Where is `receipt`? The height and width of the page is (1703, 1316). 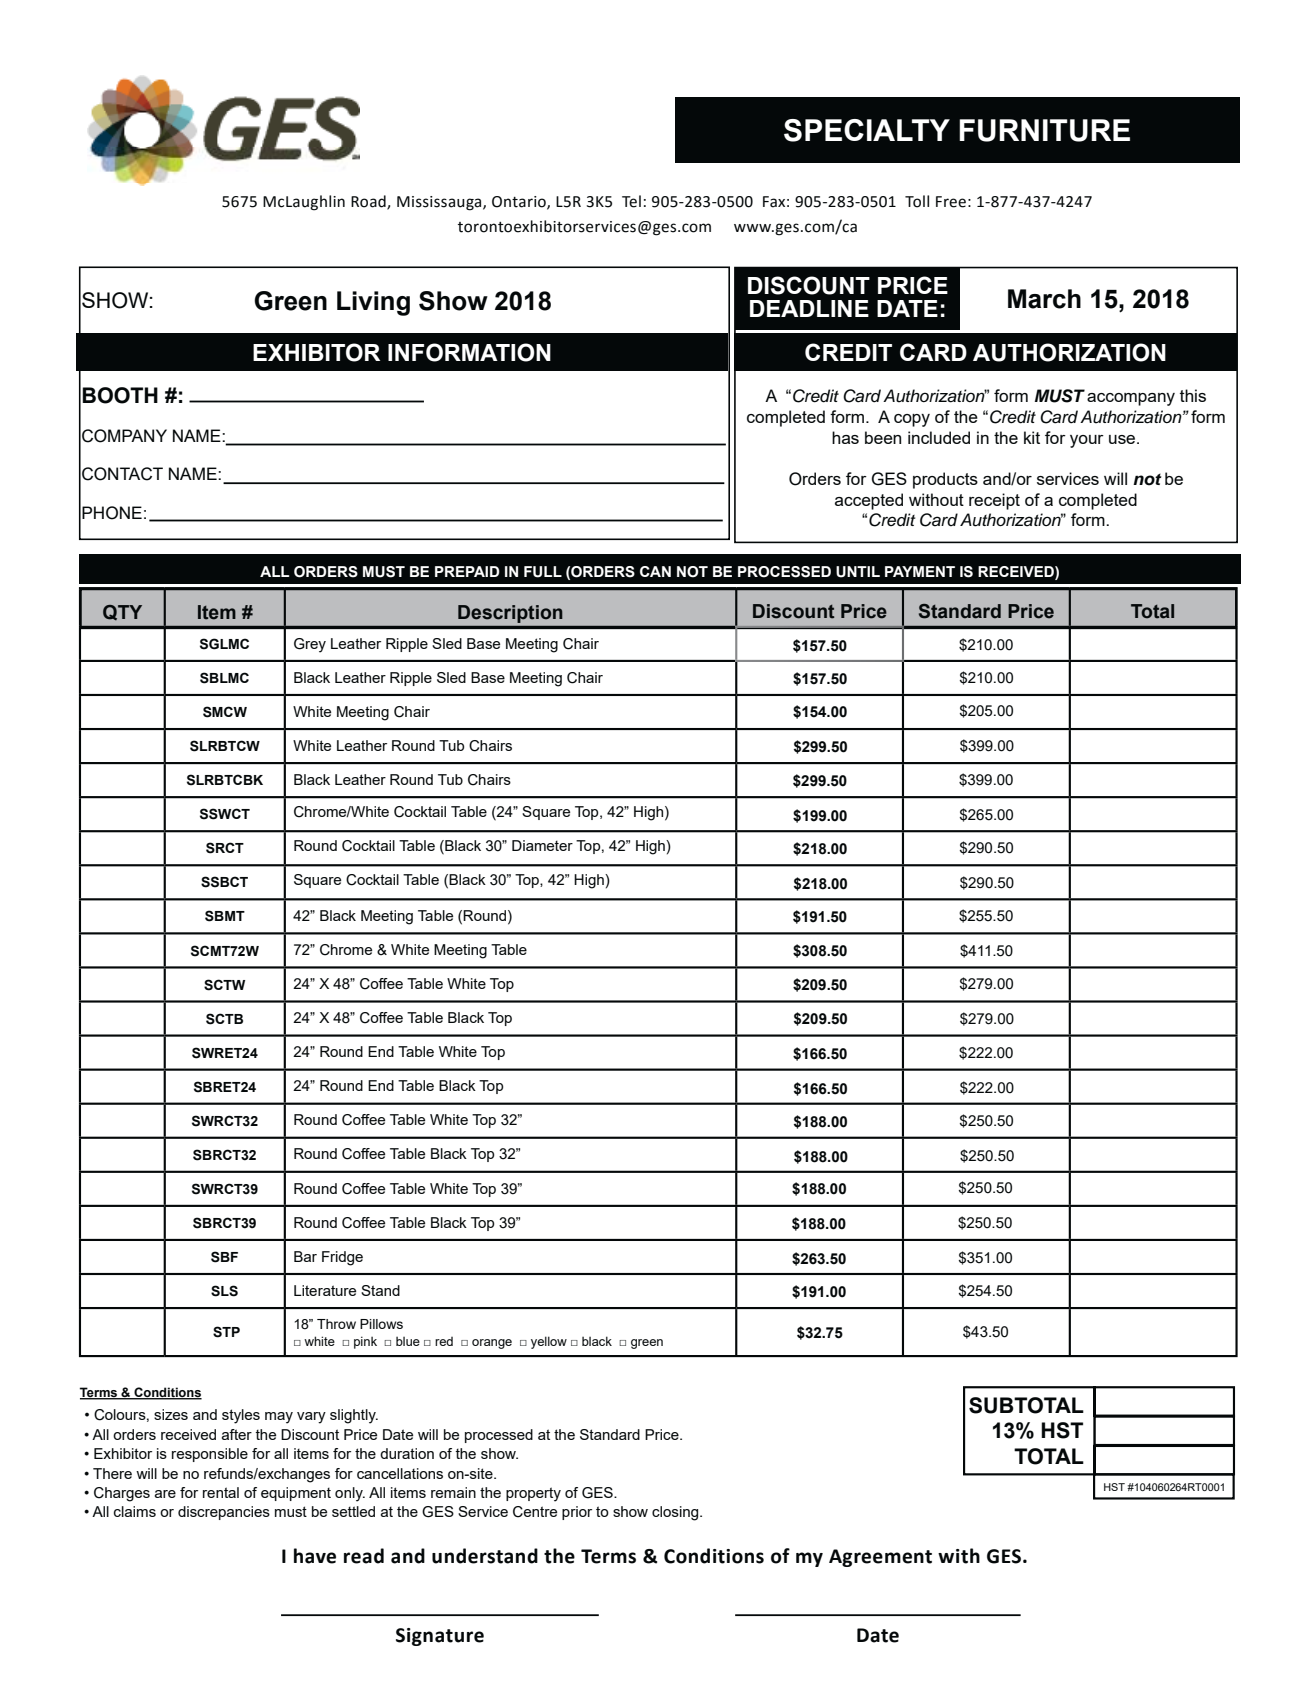 receipt is located at coordinates (994, 501).
